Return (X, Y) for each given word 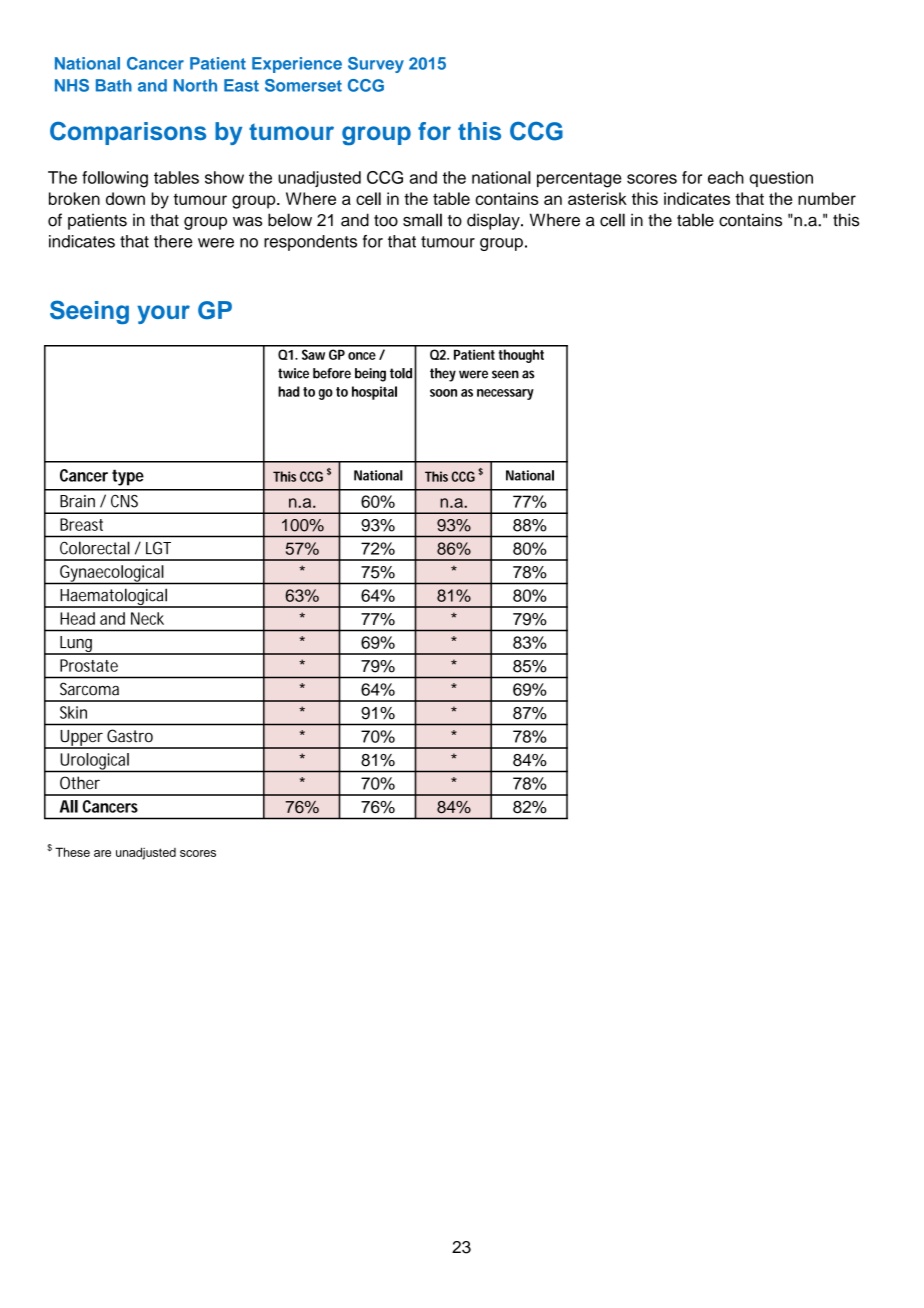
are (102, 853)
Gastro (130, 736)
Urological (94, 762)
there (173, 241)
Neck (147, 618)
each (726, 177)
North (195, 85)
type (128, 477)
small (422, 220)
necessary (505, 394)
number (827, 198)
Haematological (113, 598)
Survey (376, 65)
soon (443, 393)
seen (505, 374)
